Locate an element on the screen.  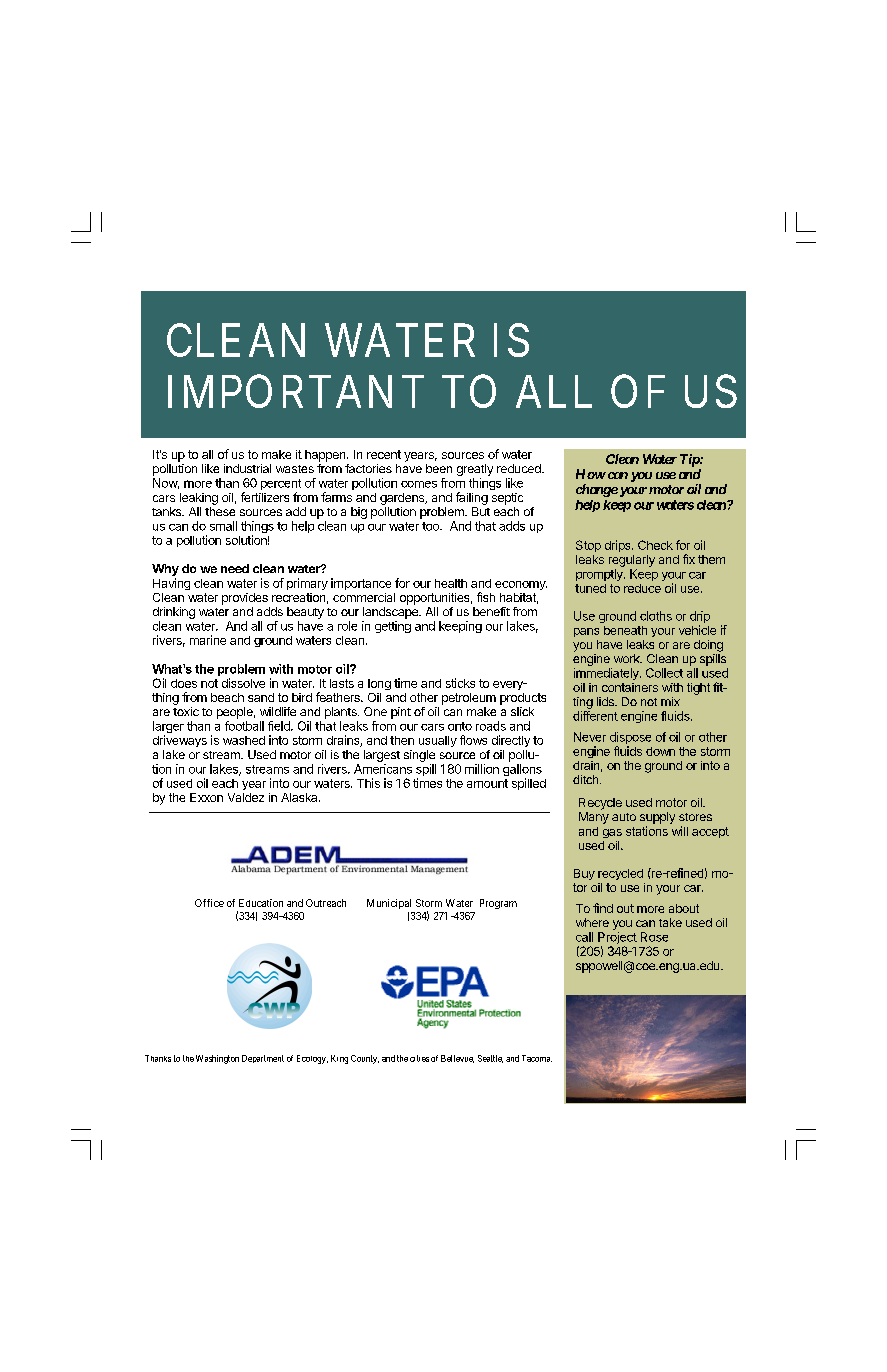
cities is located at coordinates (419, 1058).
